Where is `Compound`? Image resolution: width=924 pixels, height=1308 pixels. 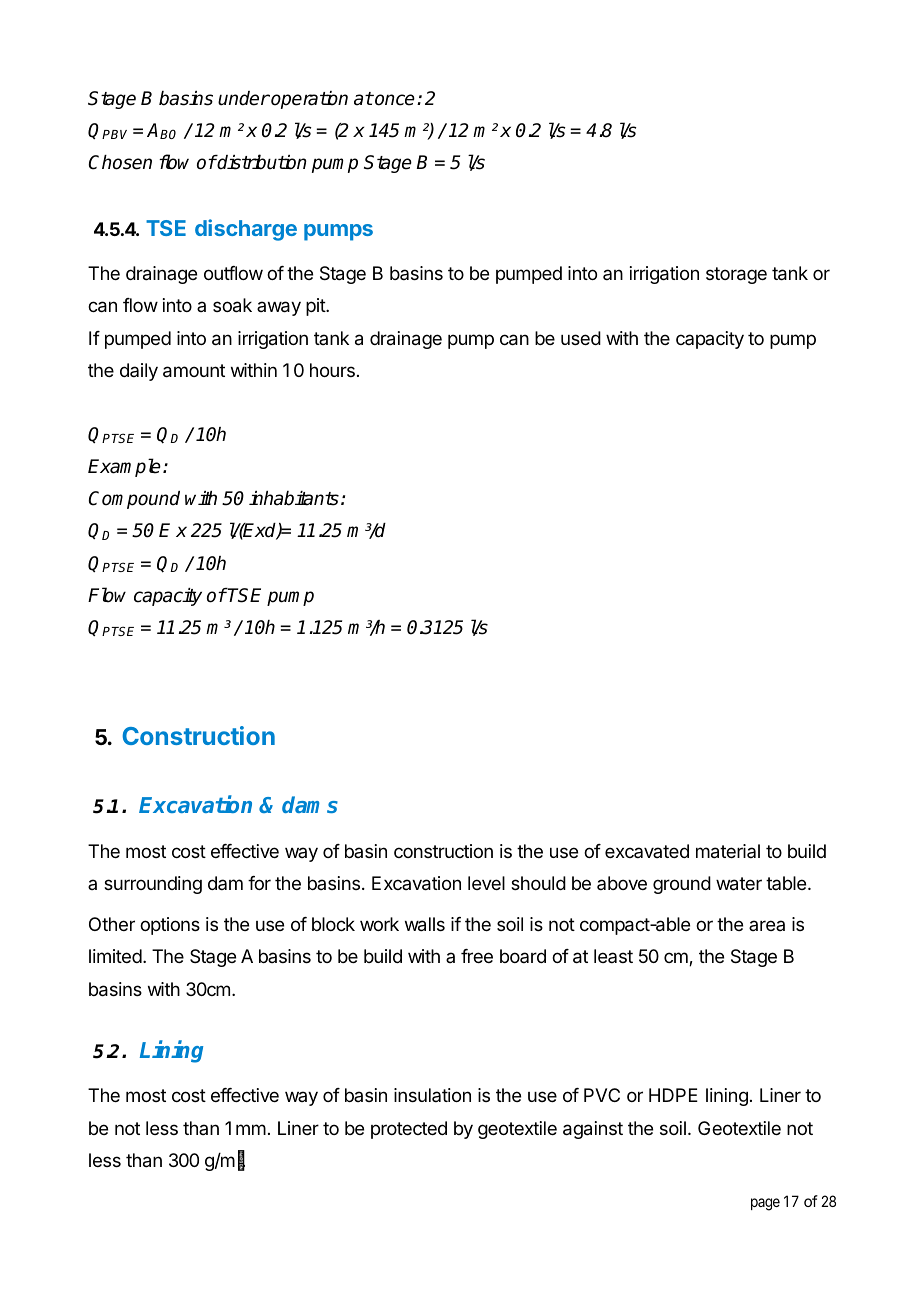 Compound is located at coordinates (134, 500).
